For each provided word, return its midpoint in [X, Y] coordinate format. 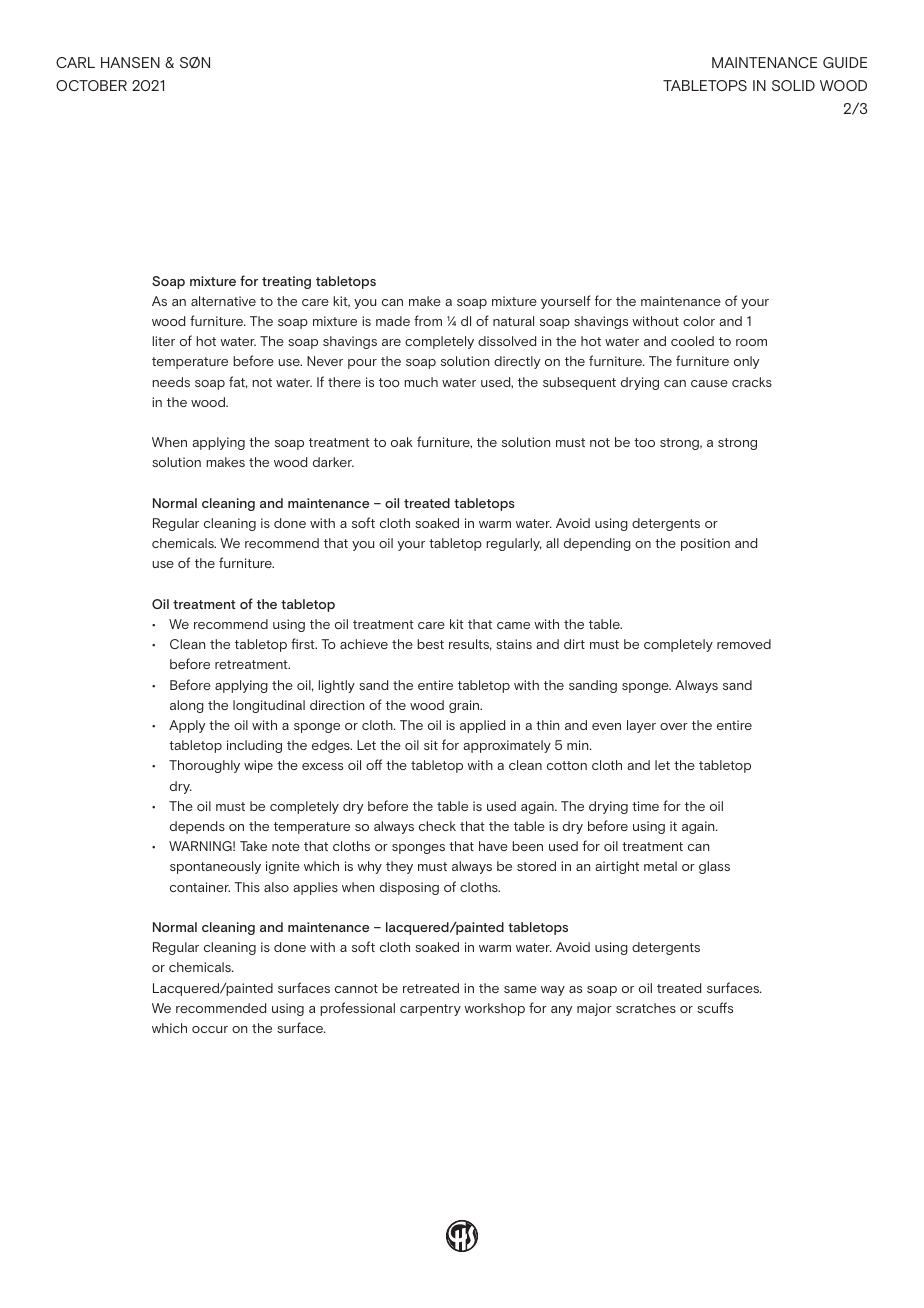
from [428, 320]
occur [210, 1029]
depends [197, 827]
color [699, 321]
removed [744, 644]
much [421, 382]
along [187, 706]
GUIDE [845, 62]
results [470, 645]
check [437, 826]
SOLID [793, 85]
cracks [752, 382]
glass [714, 867]
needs [171, 382]
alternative [223, 301]
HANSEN [130, 62]
